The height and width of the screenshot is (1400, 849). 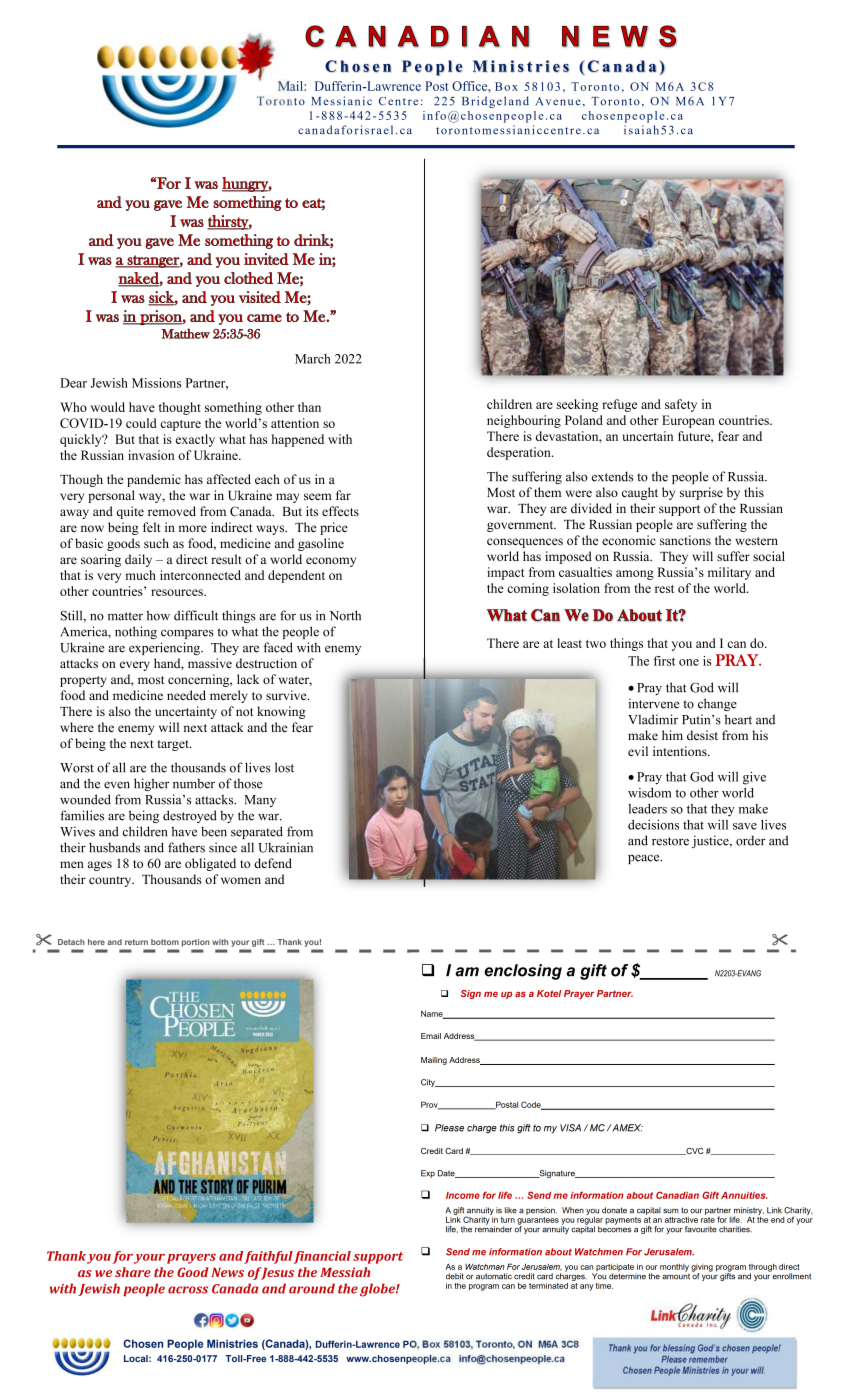 What do you see at coordinates (156, 383) in the screenshot?
I see `Missions` at bounding box center [156, 383].
